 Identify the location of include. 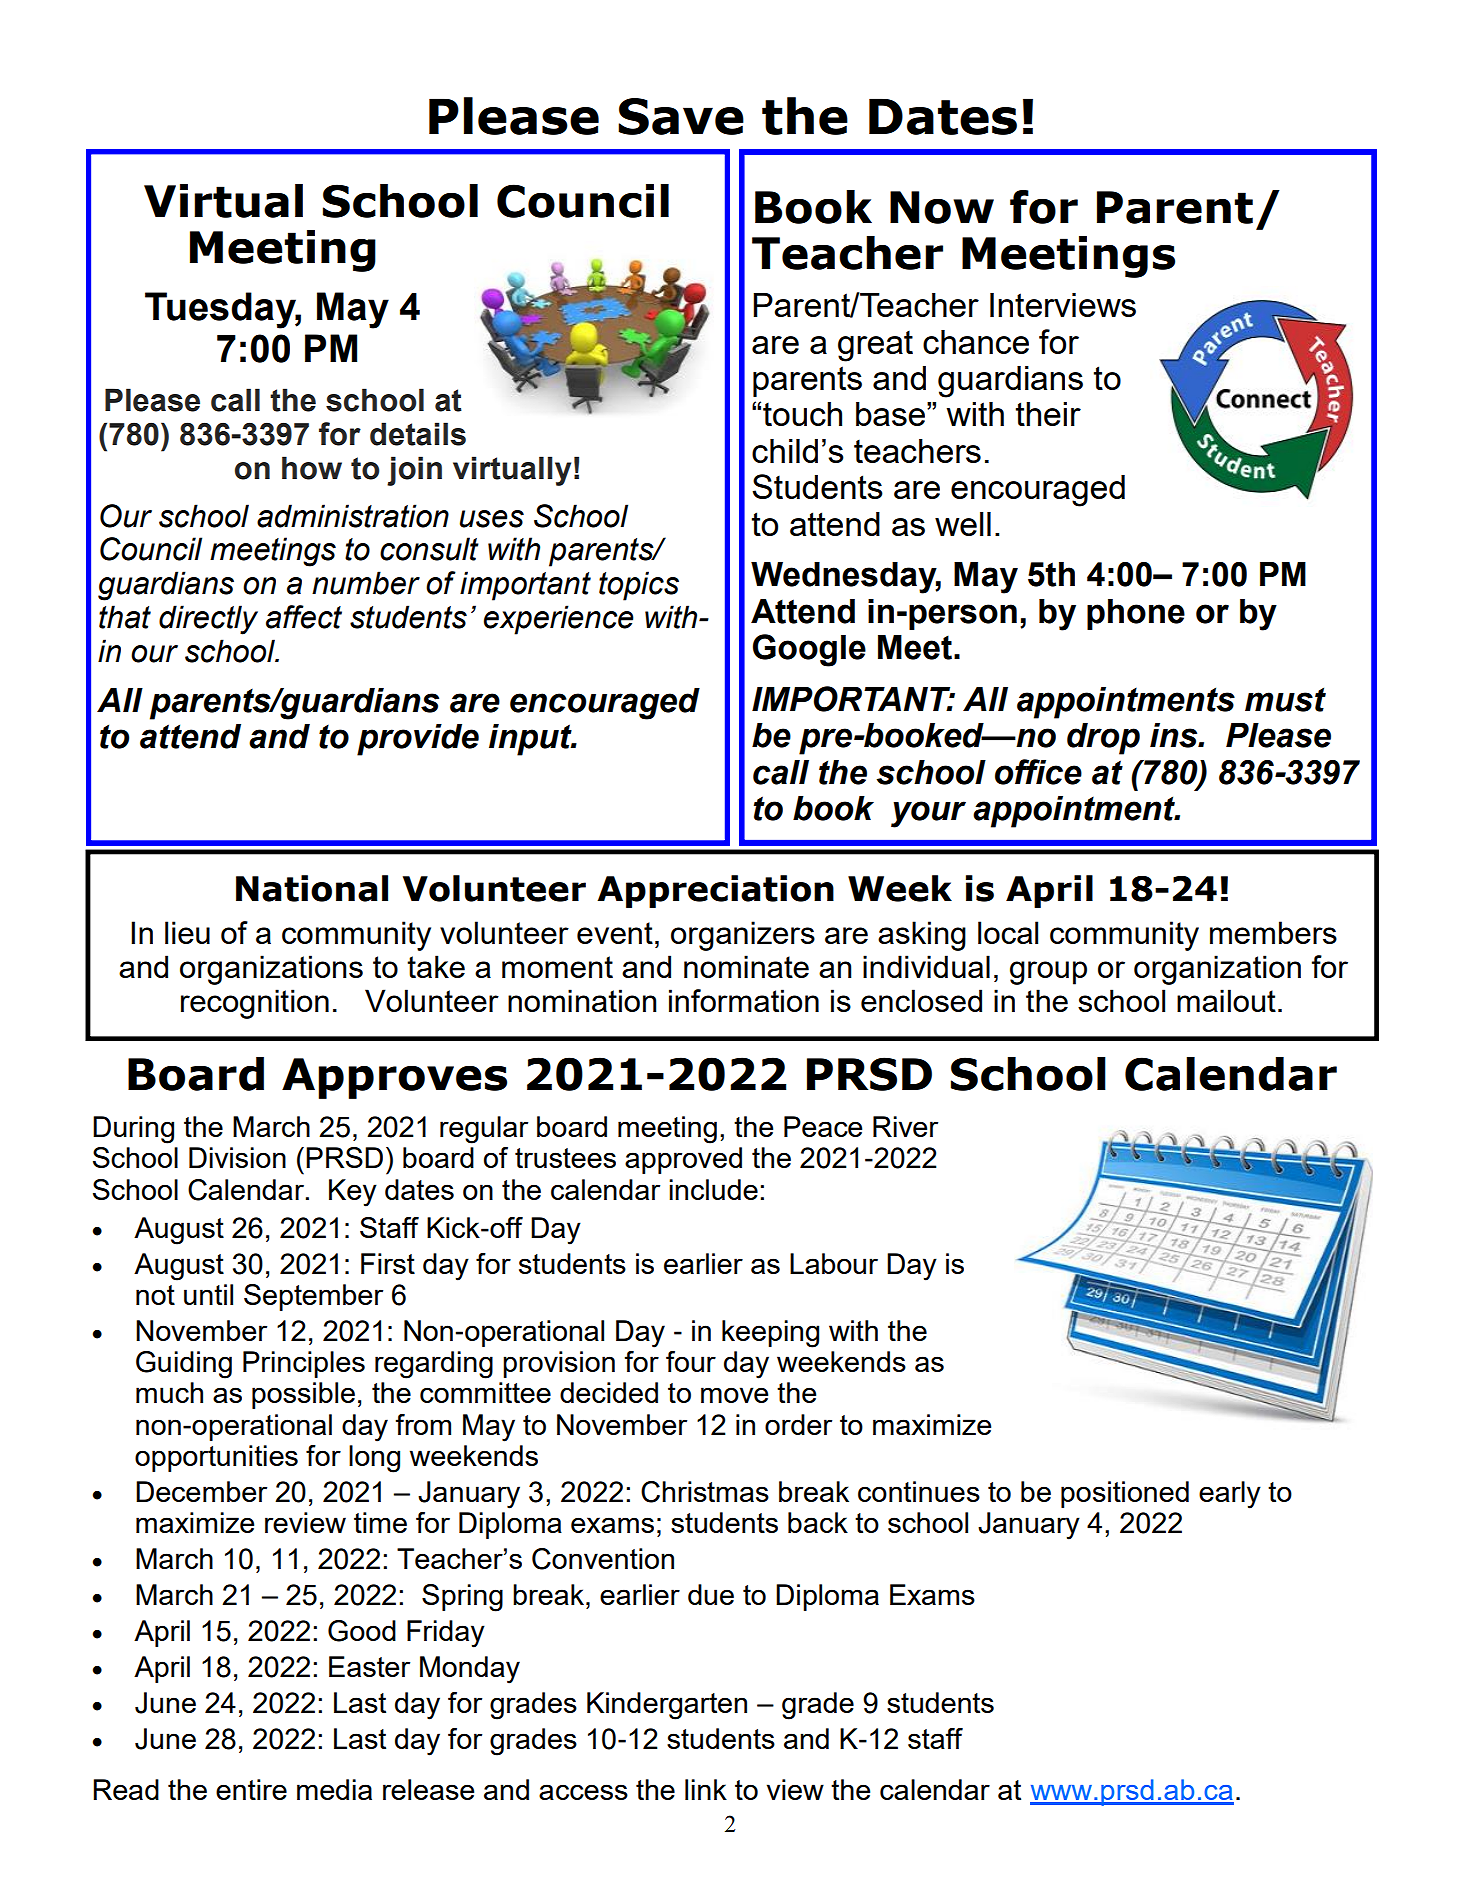
(713, 1189).
